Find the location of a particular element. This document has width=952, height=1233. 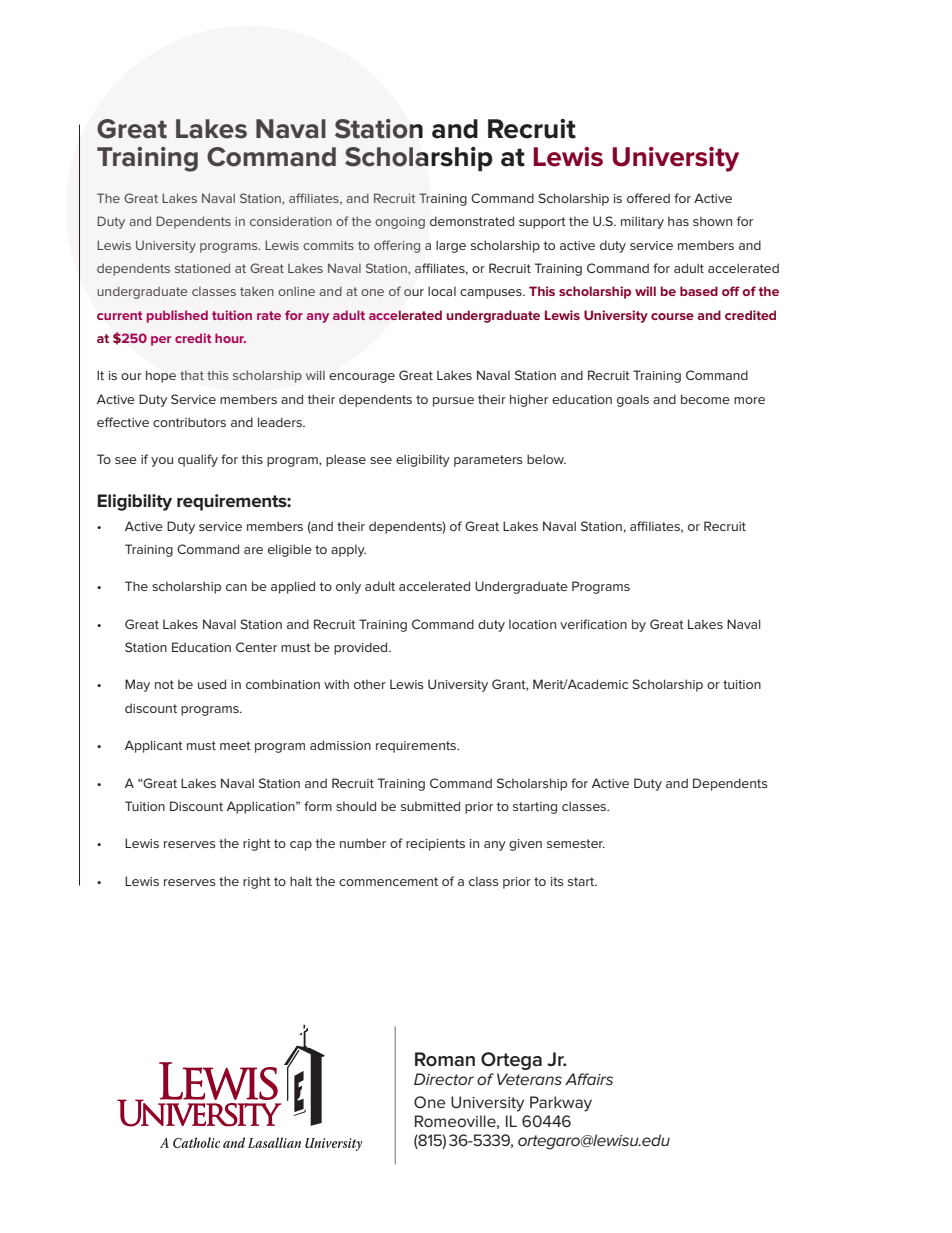

consideration is located at coordinates (291, 221).
